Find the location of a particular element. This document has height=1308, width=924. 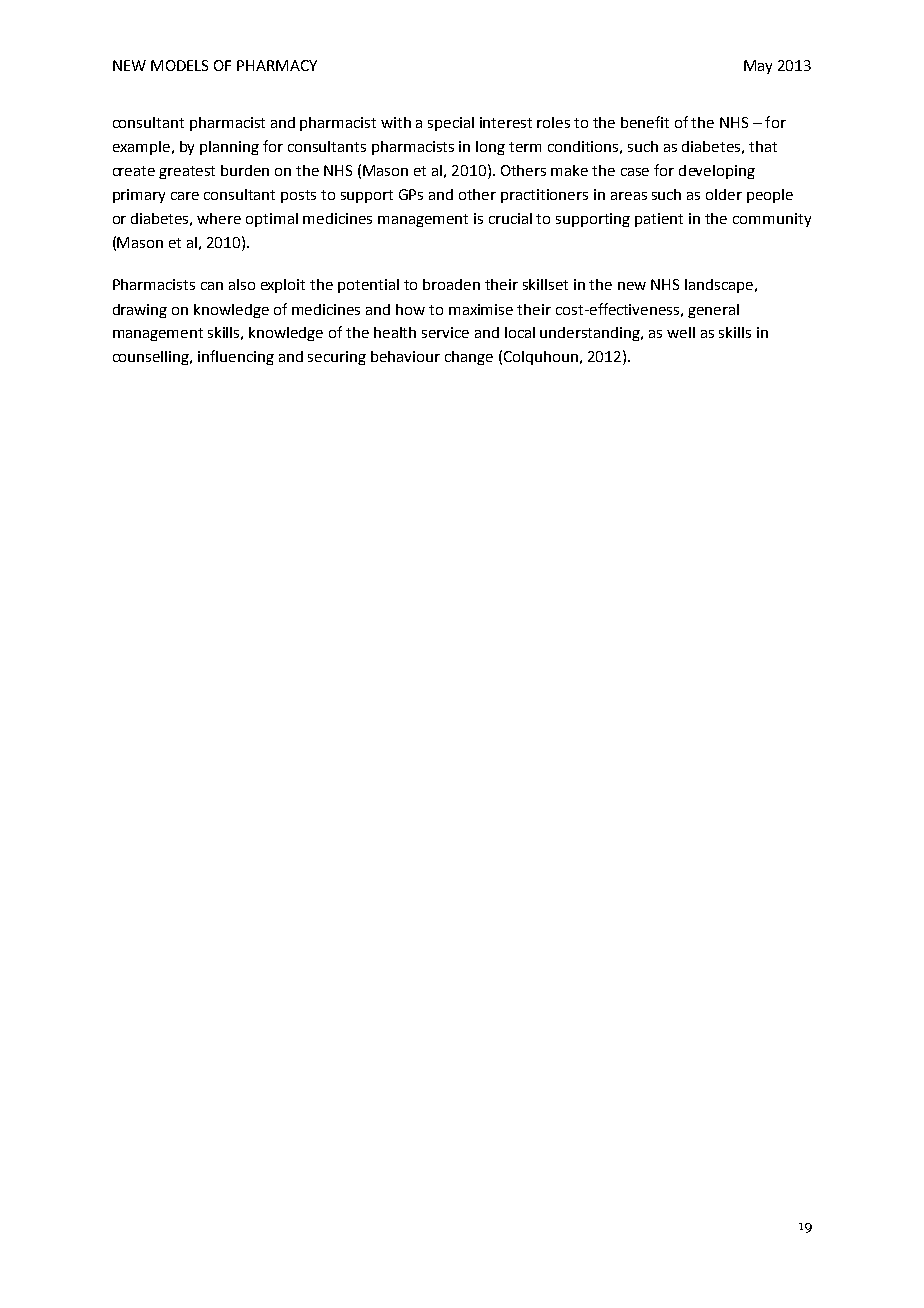

influencing is located at coordinates (236, 357).
